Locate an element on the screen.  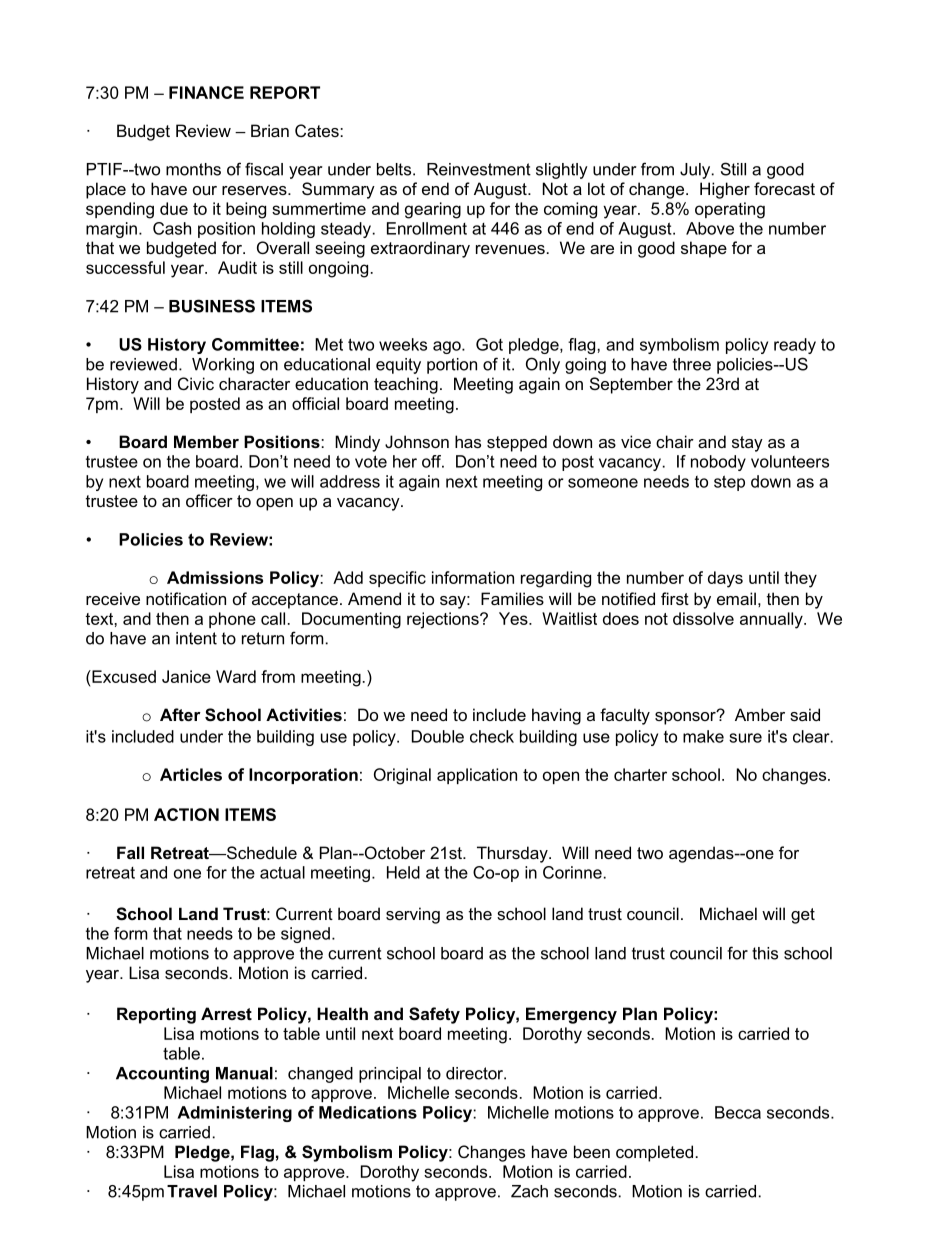
ACTION is located at coordinates (186, 814).
